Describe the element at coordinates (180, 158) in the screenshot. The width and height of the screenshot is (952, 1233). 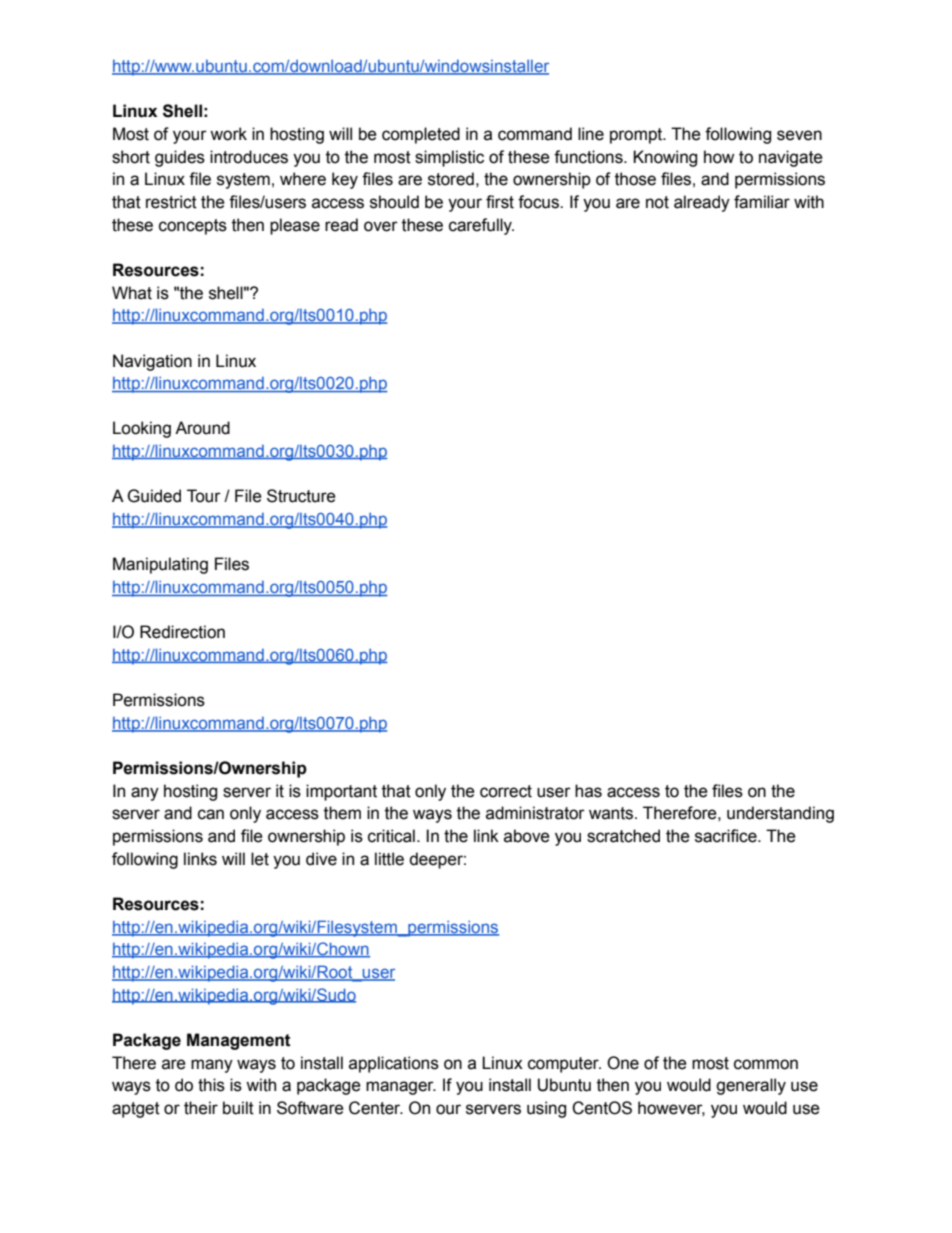
I see `guides` at that location.
